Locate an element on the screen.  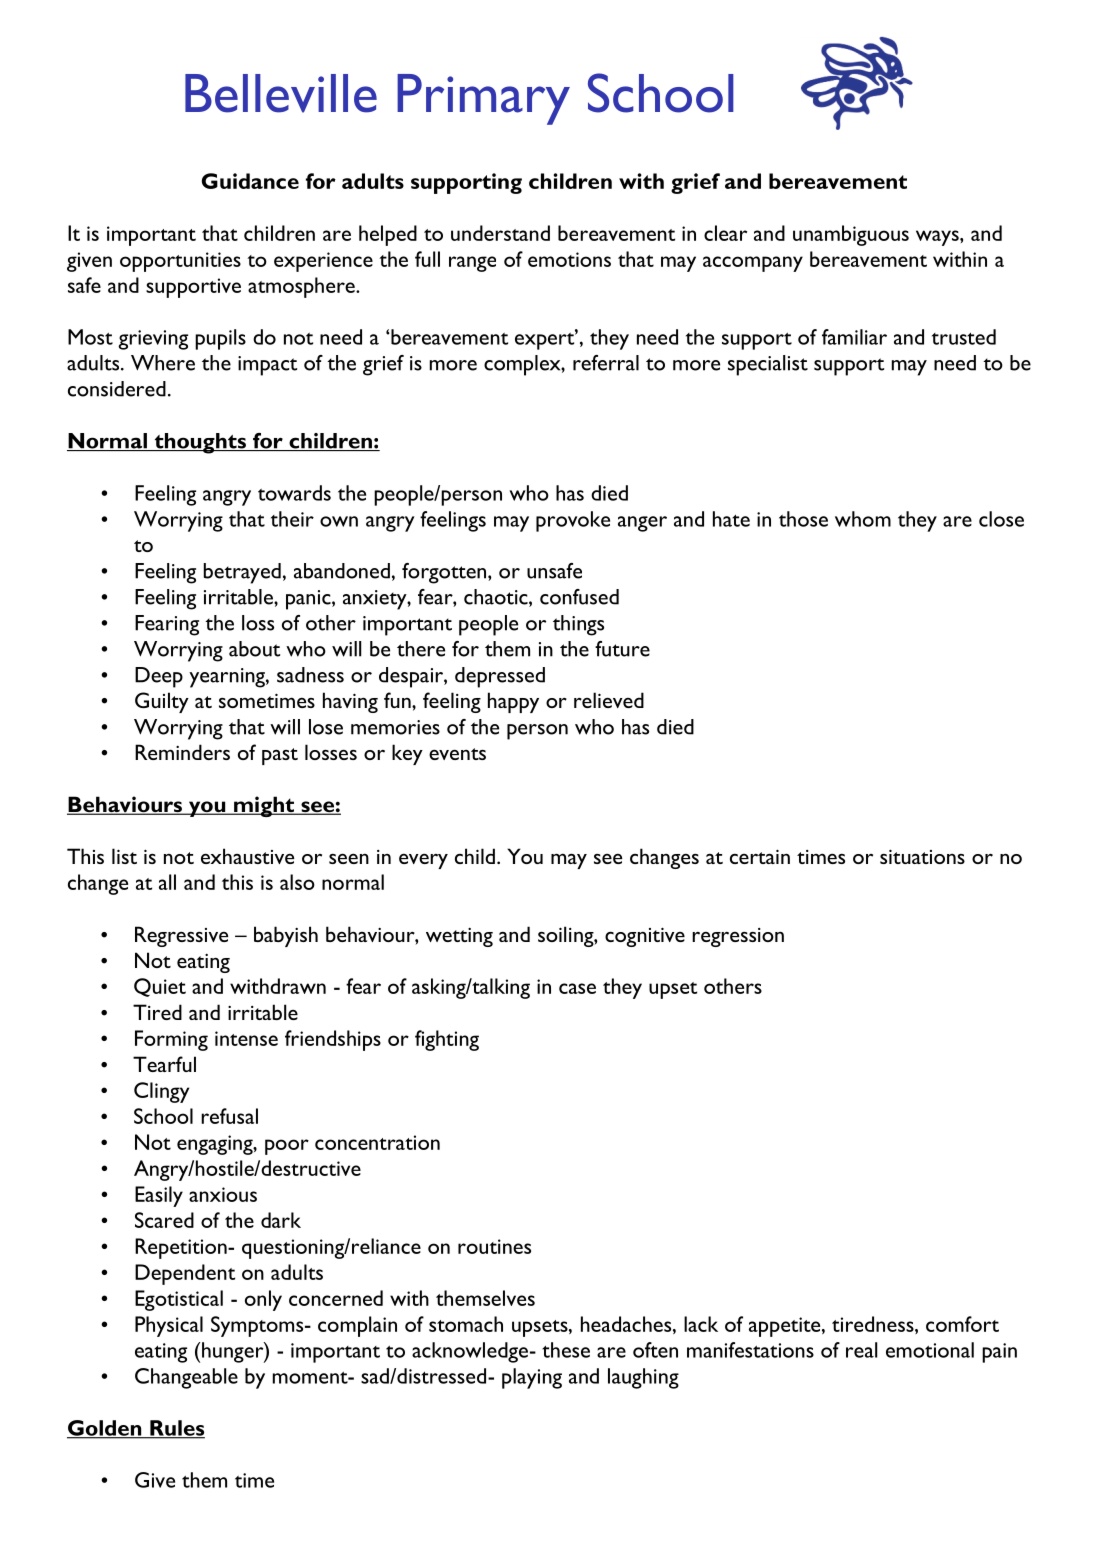
fighting is located at coordinates (447, 1040).
